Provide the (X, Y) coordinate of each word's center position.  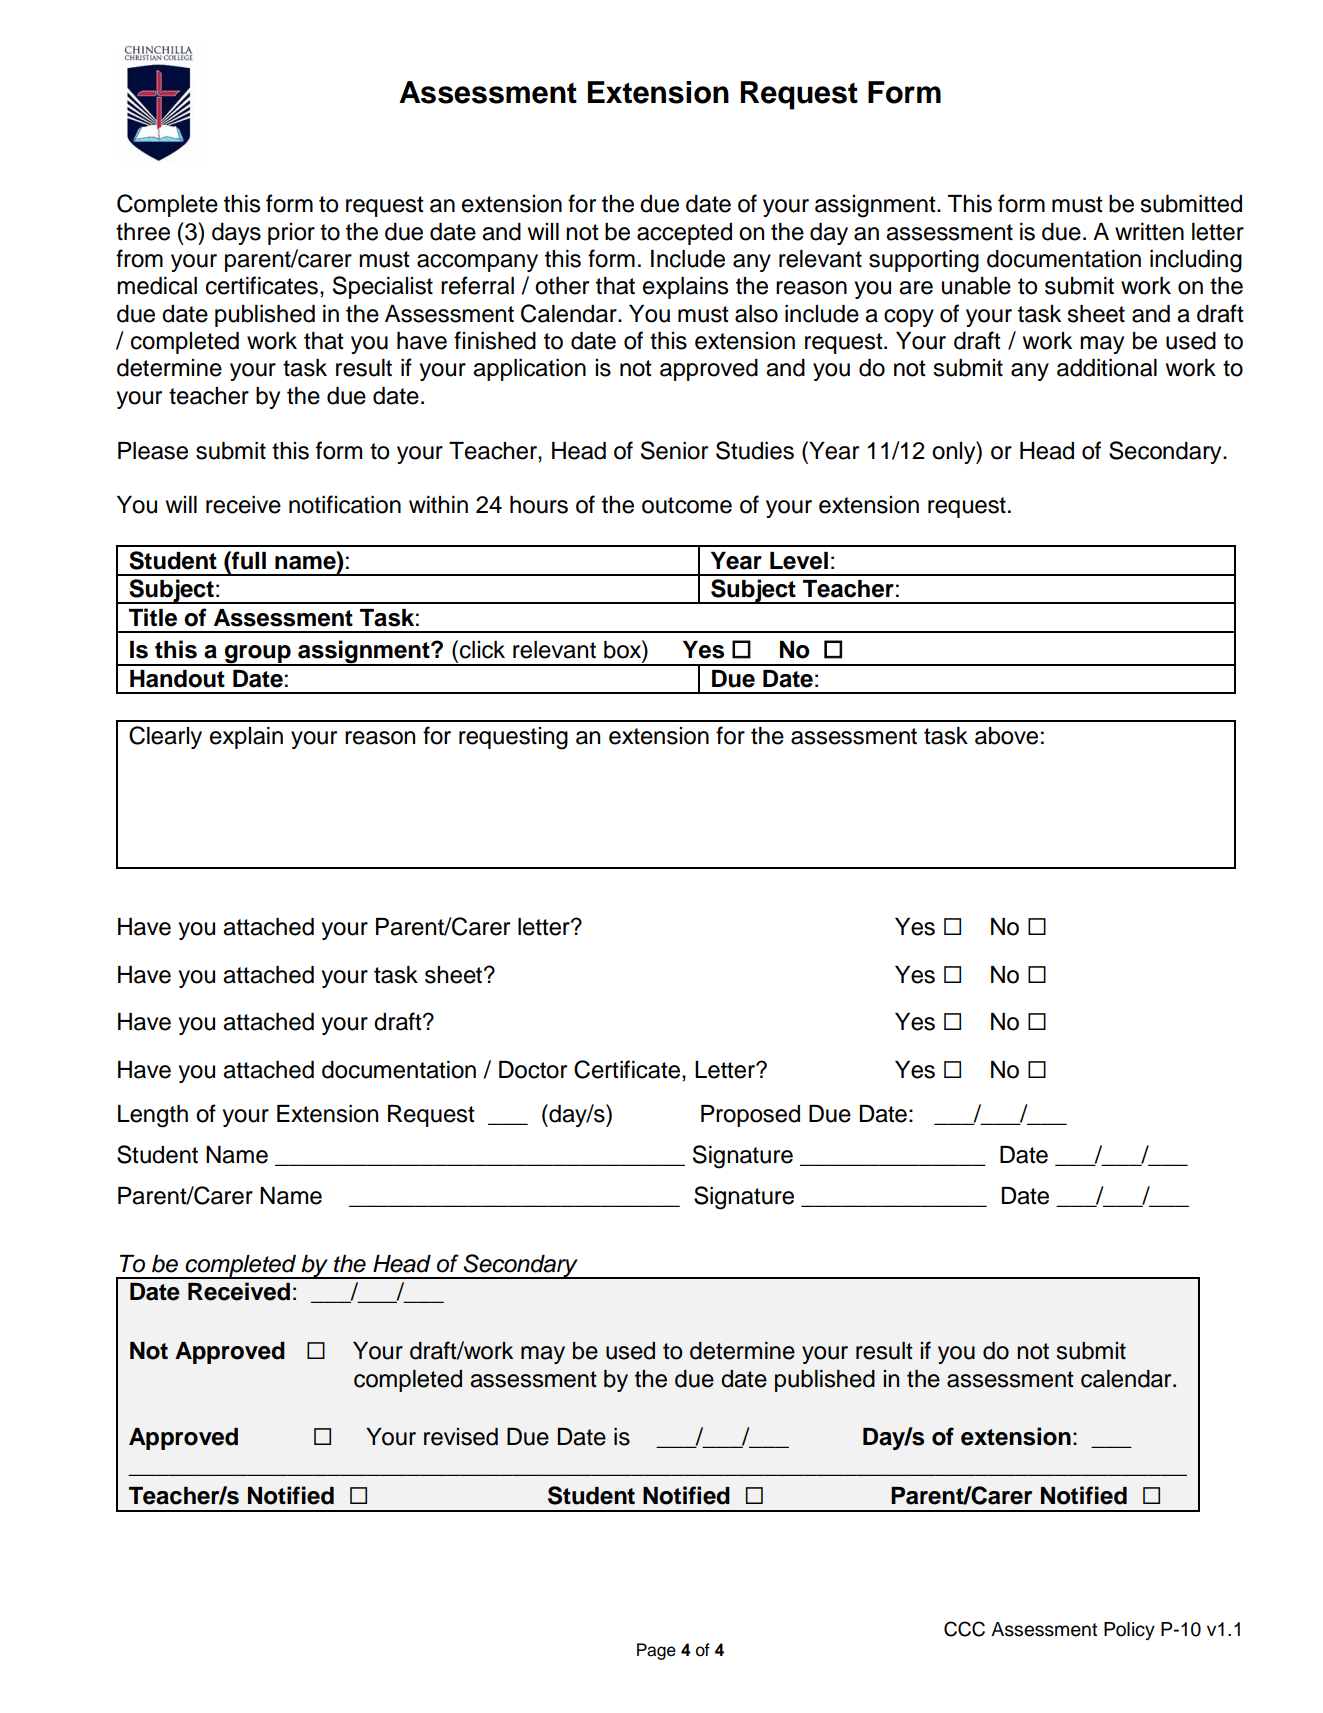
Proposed (750, 1116)
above (1006, 736)
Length (153, 1116)
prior (291, 234)
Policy (1129, 1631)
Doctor (533, 1070)
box (623, 649)
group (257, 655)
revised (461, 1437)
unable (976, 286)
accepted (684, 234)
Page (656, 1651)
